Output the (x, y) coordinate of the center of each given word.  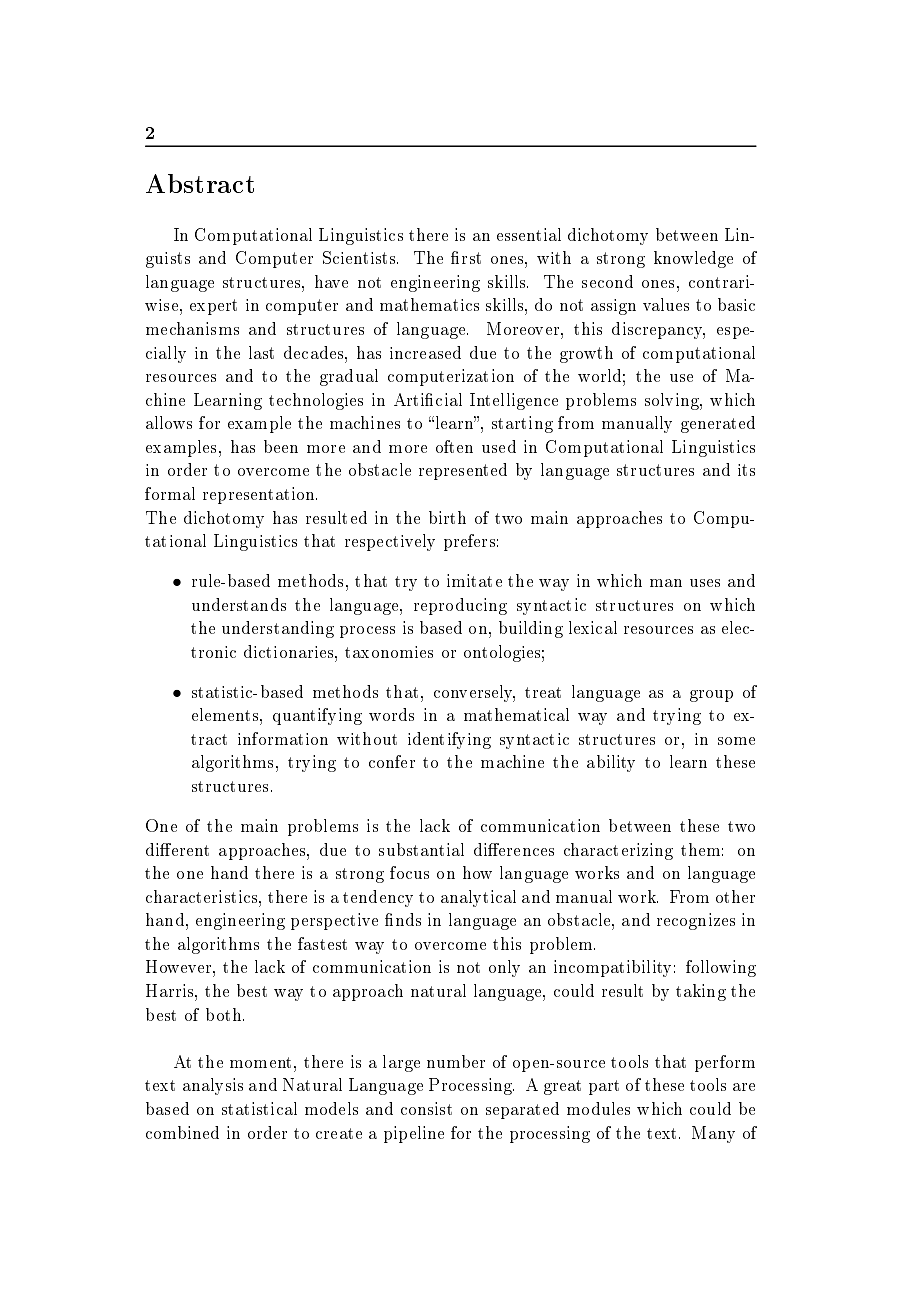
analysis (213, 1086)
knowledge (693, 259)
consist (426, 1108)
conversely (474, 693)
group (711, 696)
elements (226, 714)
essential (529, 234)
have (331, 281)
